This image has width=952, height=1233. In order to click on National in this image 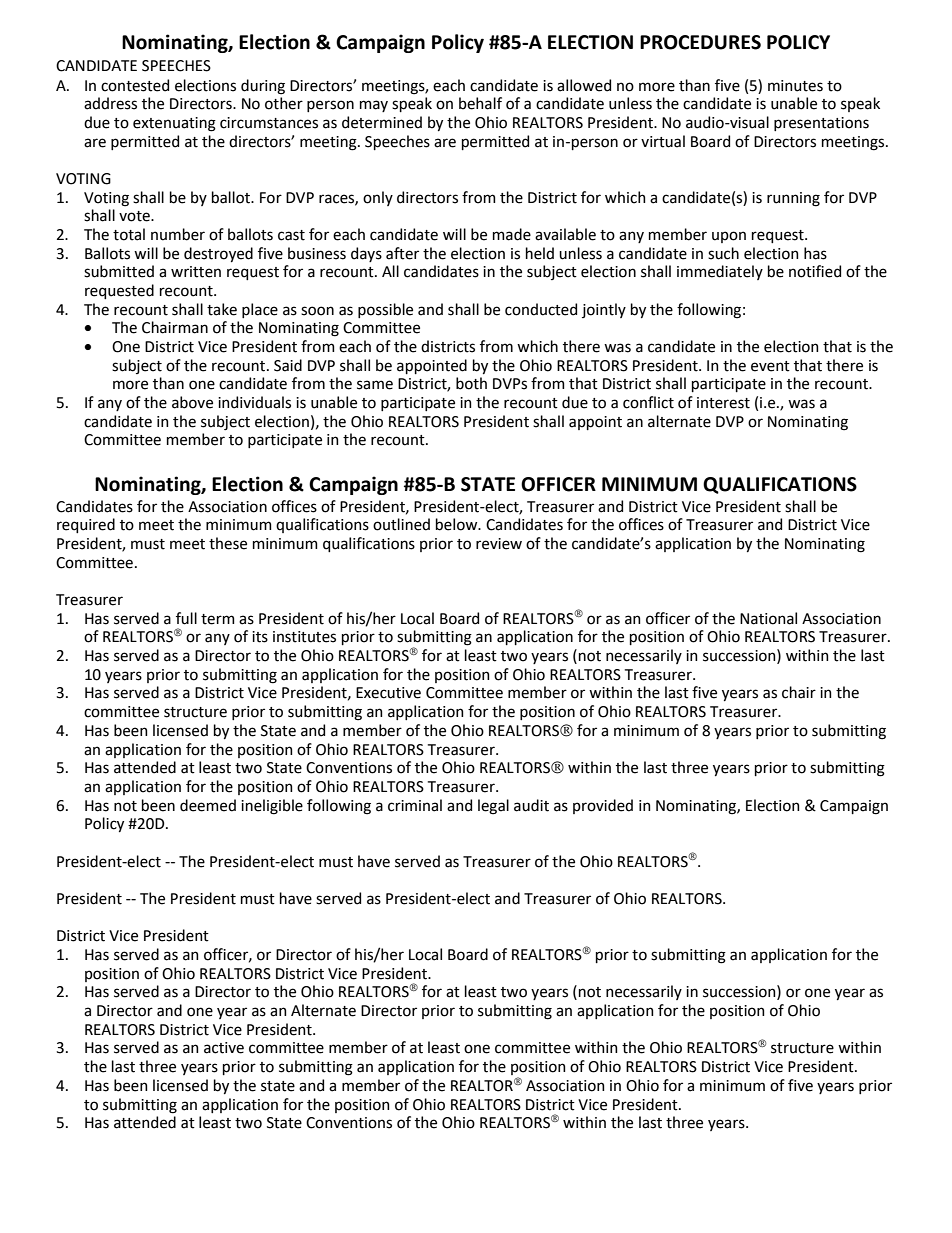, I will do `click(768, 618)`.
